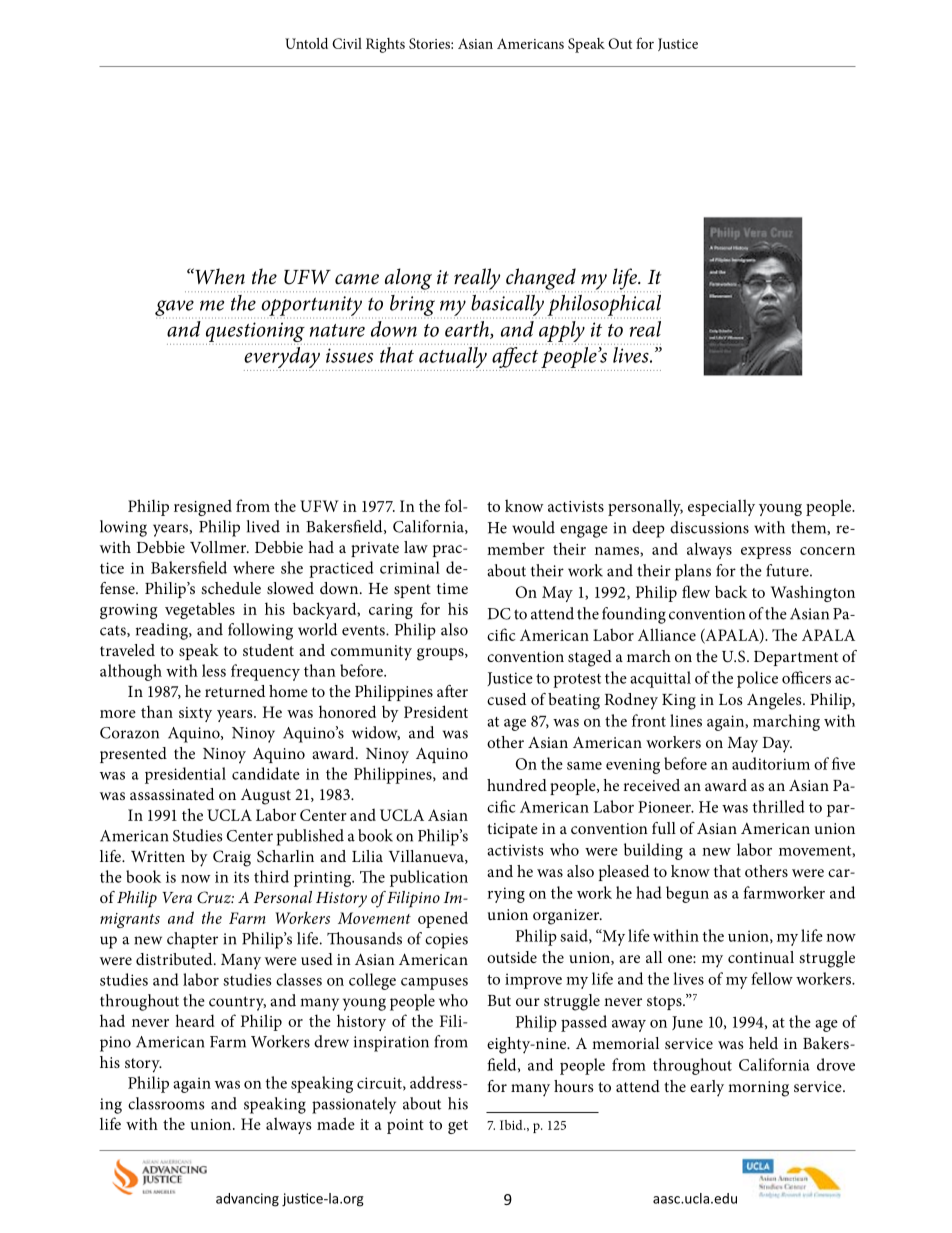 The image size is (952, 1233). What do you see at coordinates (721, 507) in the screenshot?
I see `especially` at bounding box center [721, 507].
